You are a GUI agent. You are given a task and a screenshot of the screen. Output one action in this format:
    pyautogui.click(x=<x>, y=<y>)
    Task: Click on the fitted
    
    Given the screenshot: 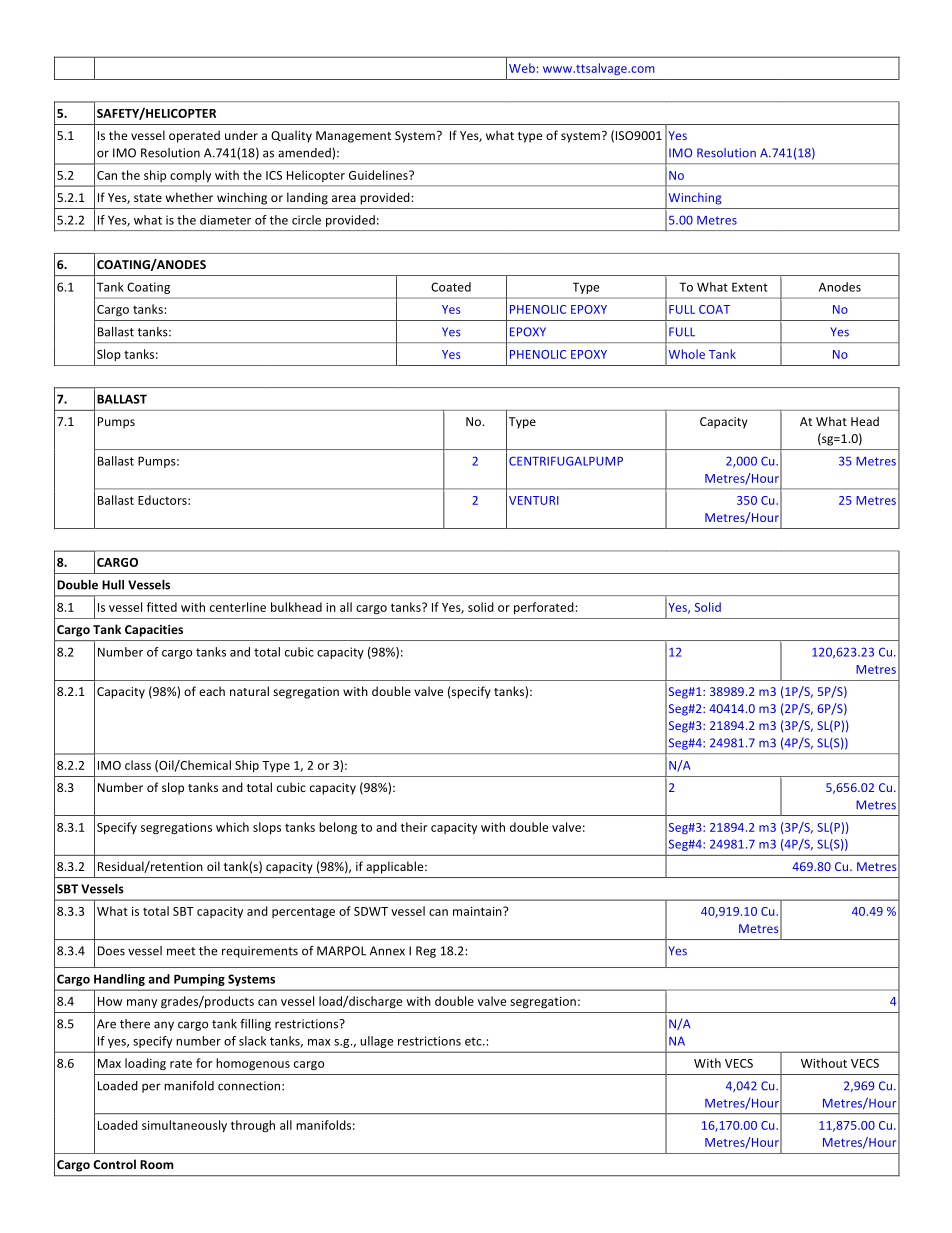 What is the action you would take?
    pyautogui.click(x=162, y=607)
